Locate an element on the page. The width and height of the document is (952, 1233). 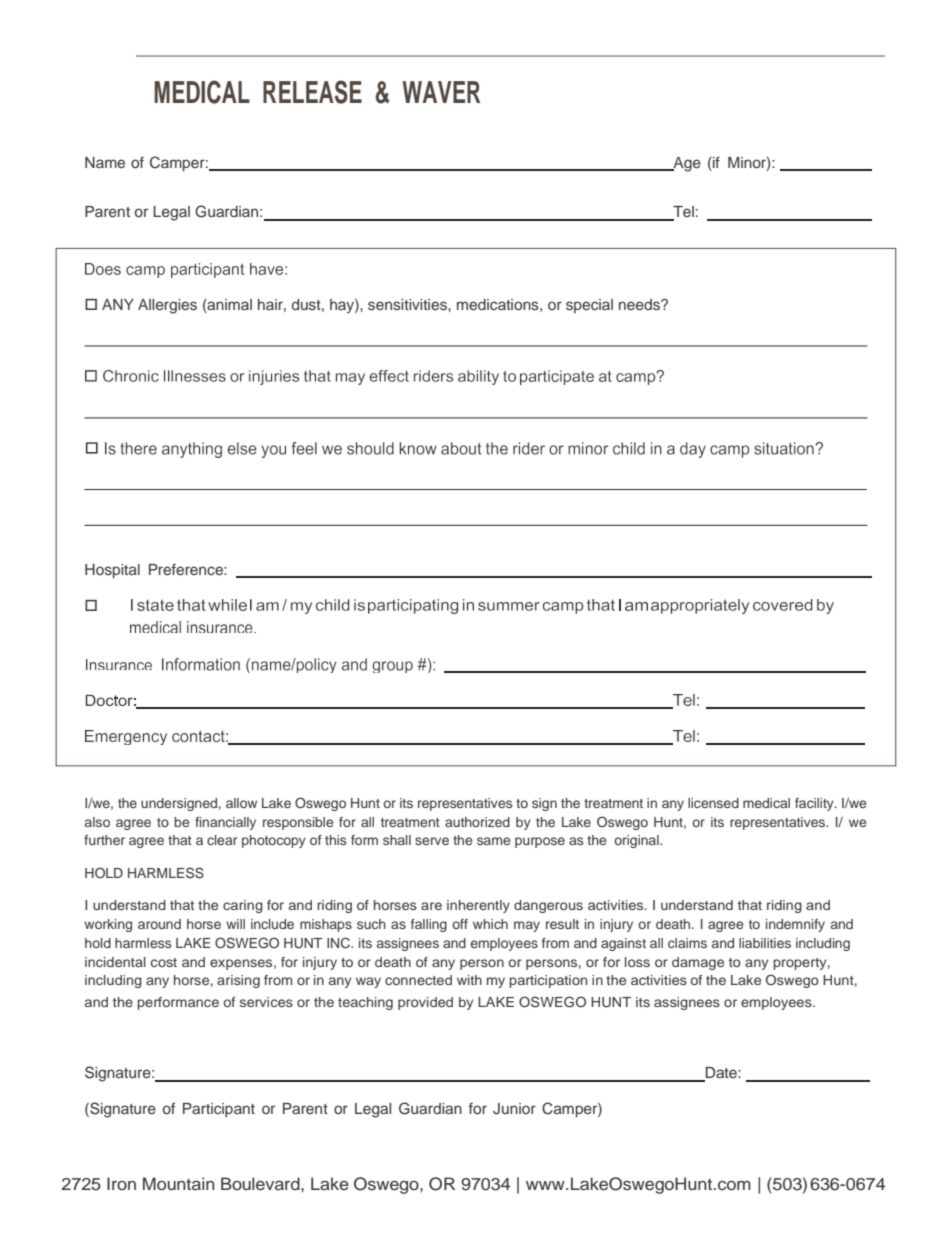
Name is located at coordinates (105, 162).
